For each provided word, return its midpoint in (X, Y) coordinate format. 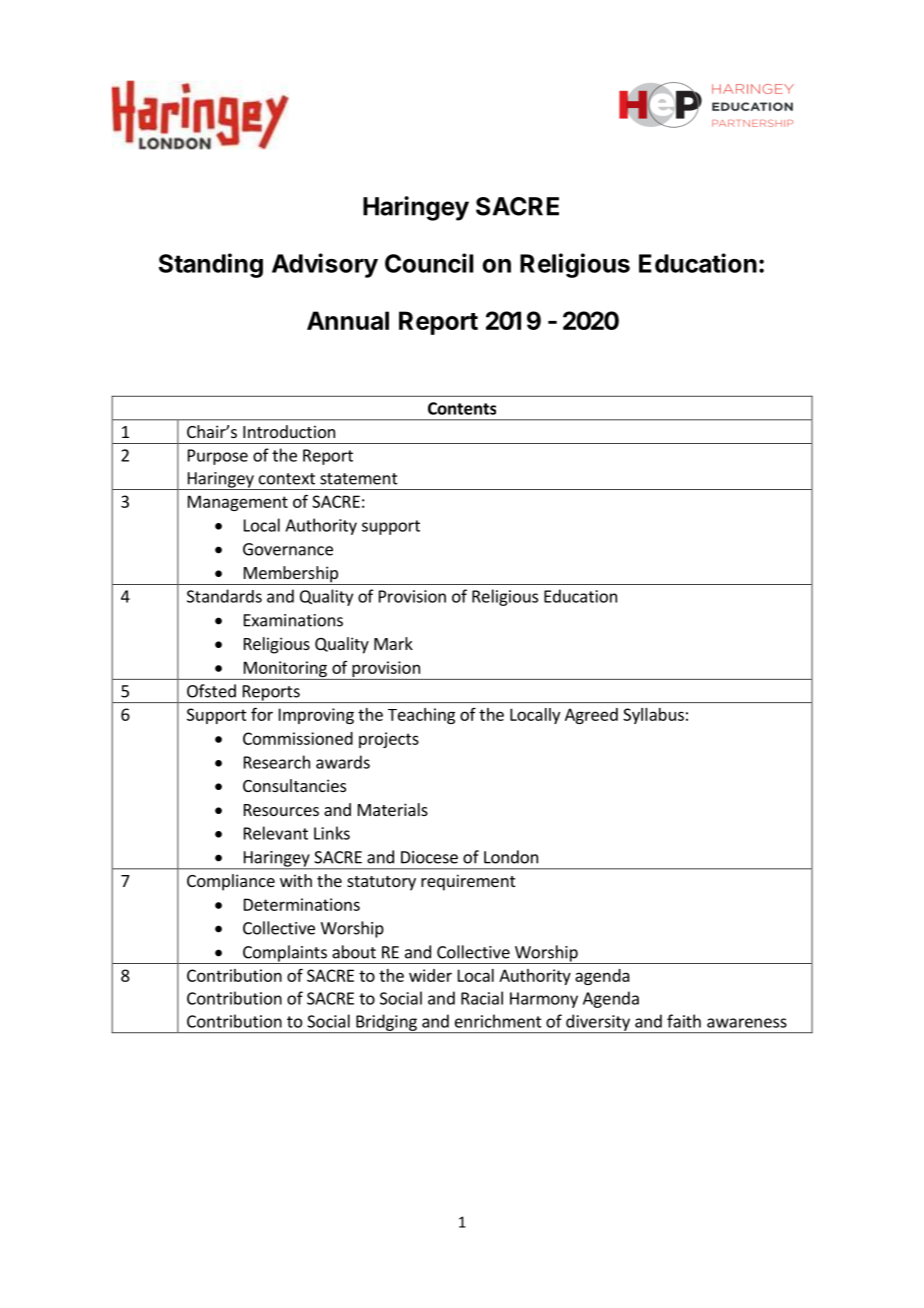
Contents (462, 408)
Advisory (325, 265)
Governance (288, 549)
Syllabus (653, 716)
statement (359, 479)
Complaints (285, 954)
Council (429, 263)
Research (277, 762)
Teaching (421, 716)
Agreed (591, 716)
